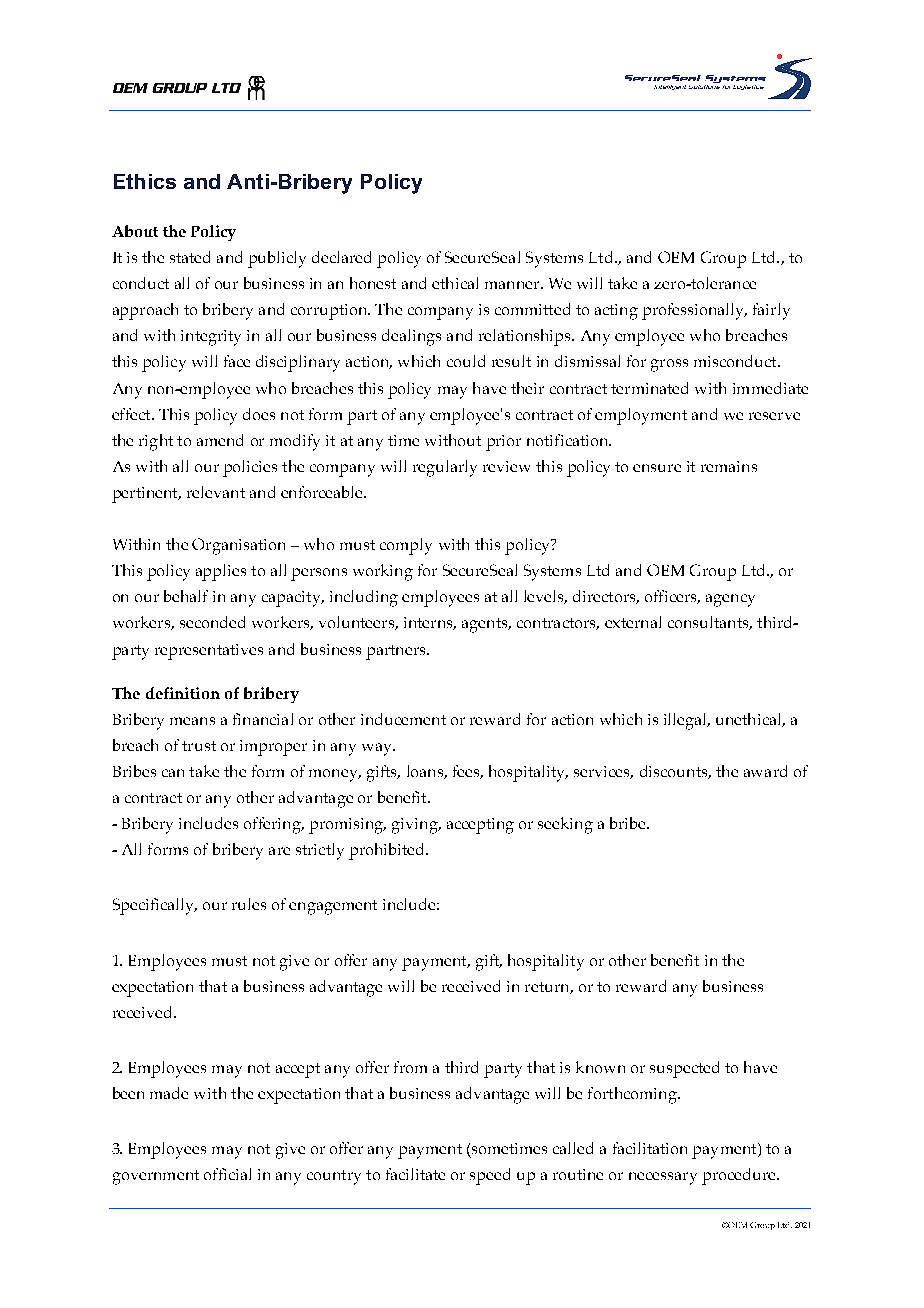 Image resolution: width=924 pixels, height=1308 pixels. What do you see at coordinates (729, 466) in the document?
I see `remains` at bounding box center [729, 466].
